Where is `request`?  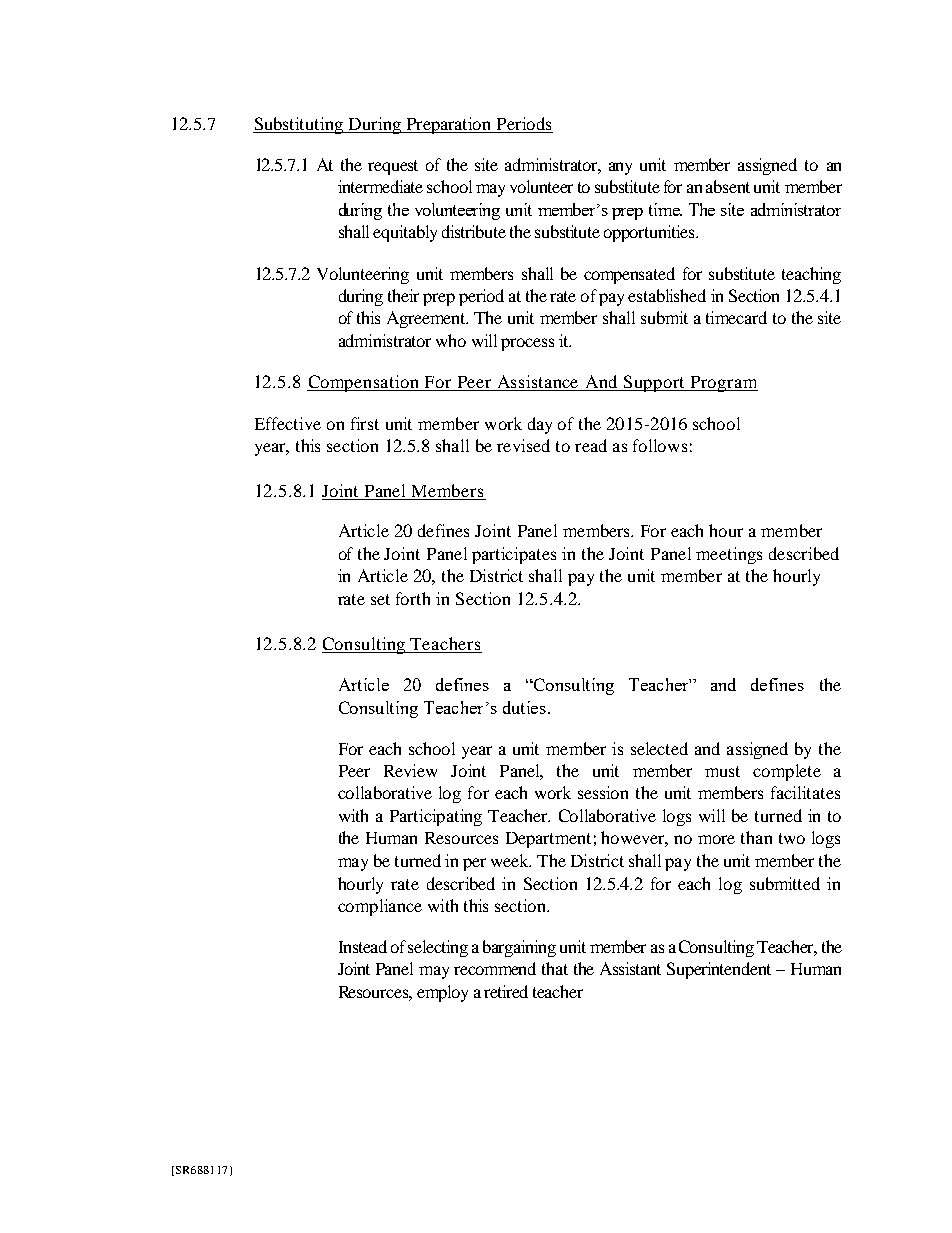 request is located at coordinates (393, 167).
